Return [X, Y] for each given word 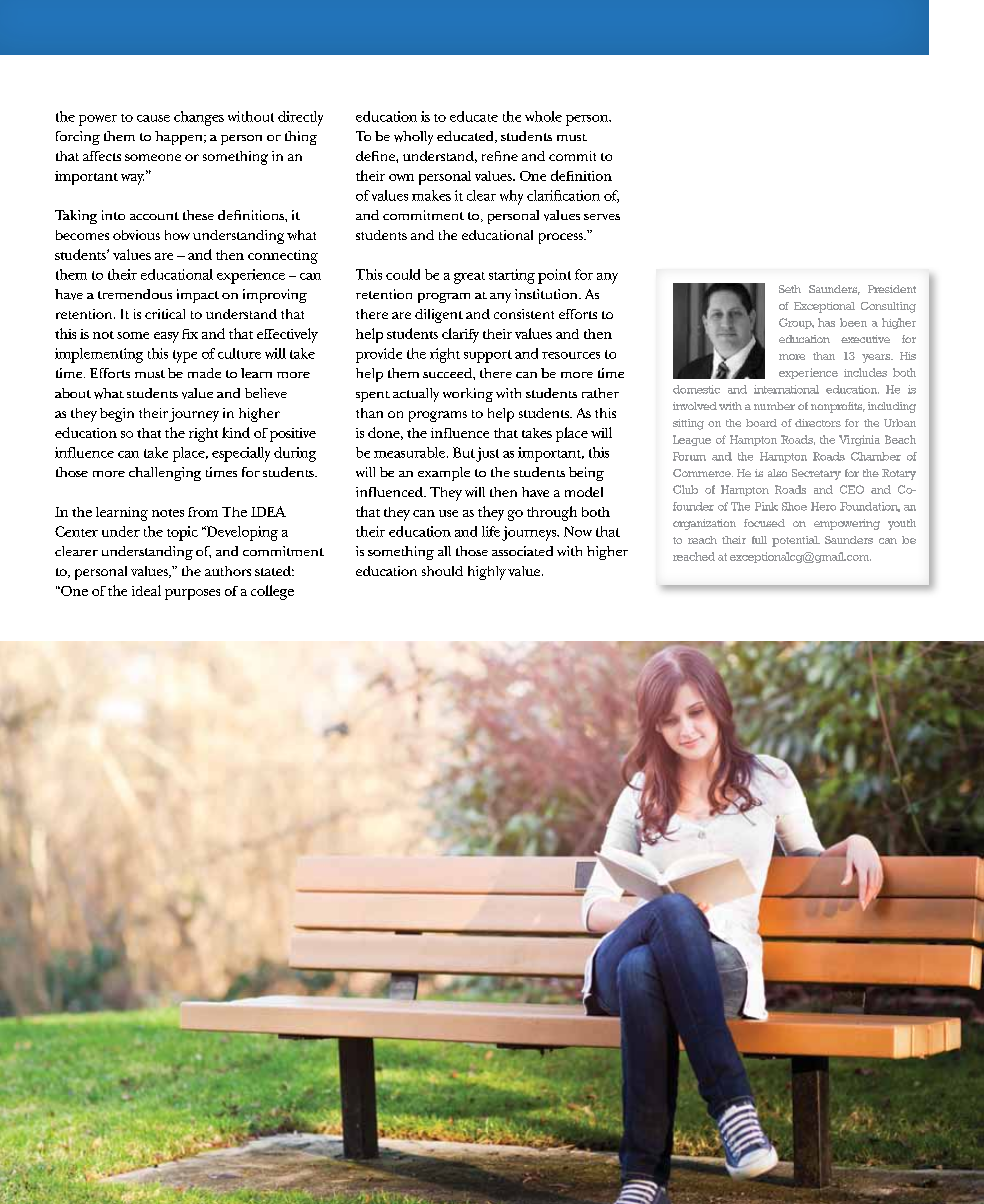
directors [818, 423]
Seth [790, 289]
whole [543, 116]
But [464, 452]
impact [198, 296]
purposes [192, 594]
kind [236, 432]
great [469, 278]
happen [180, 138]
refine [500, 156]
